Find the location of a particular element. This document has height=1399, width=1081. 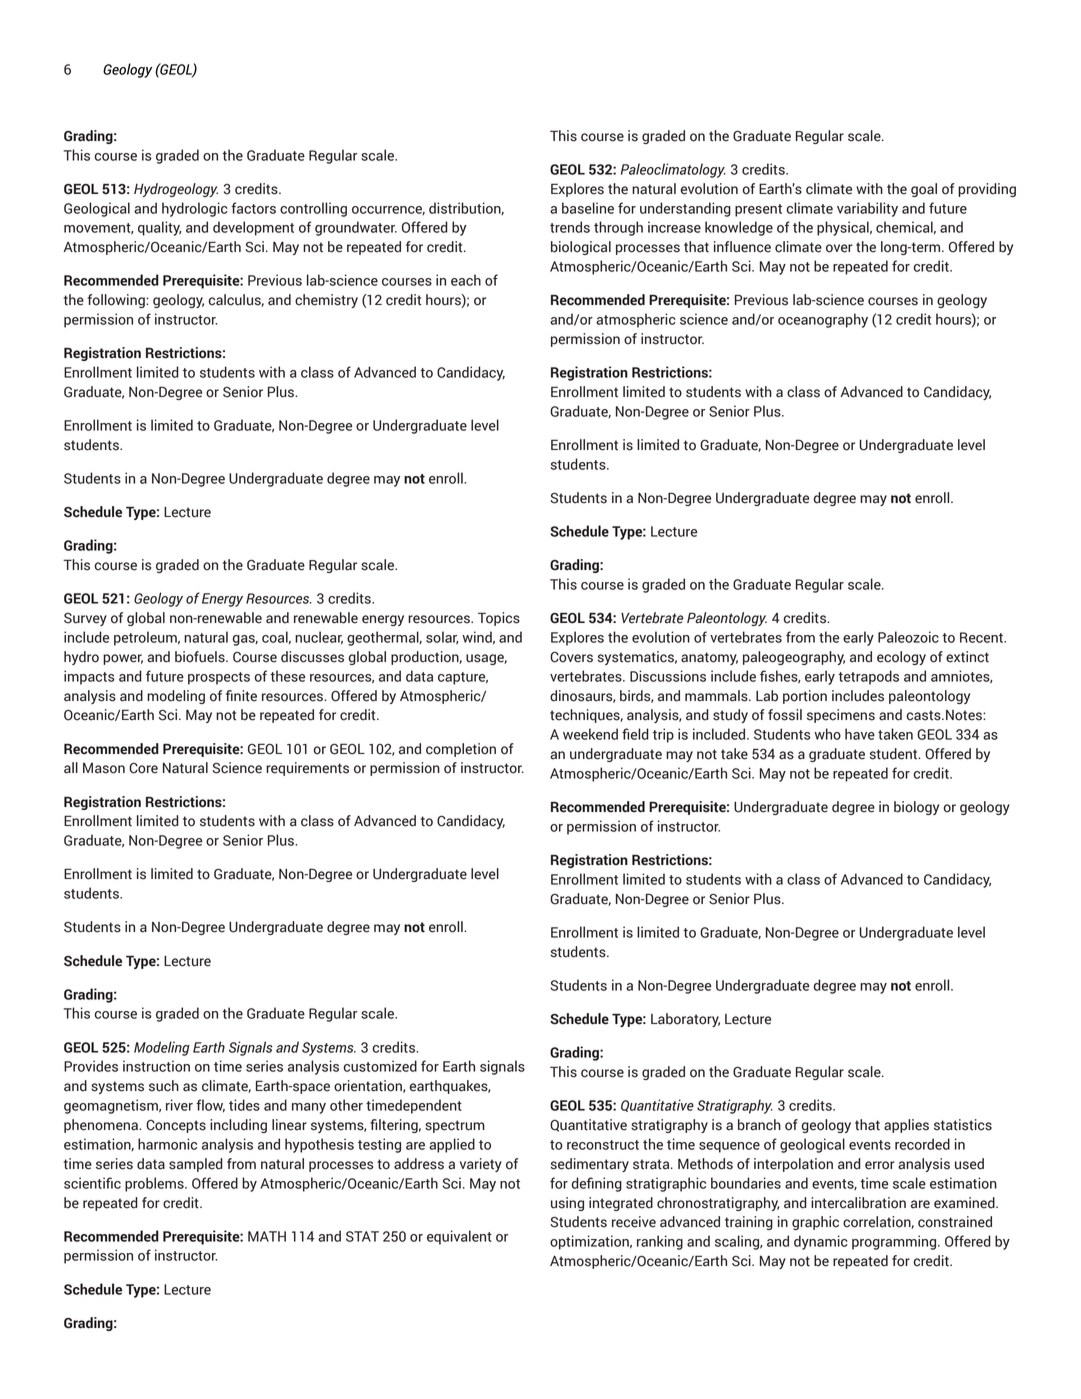

weekend is located at coordinates (590, 734).
